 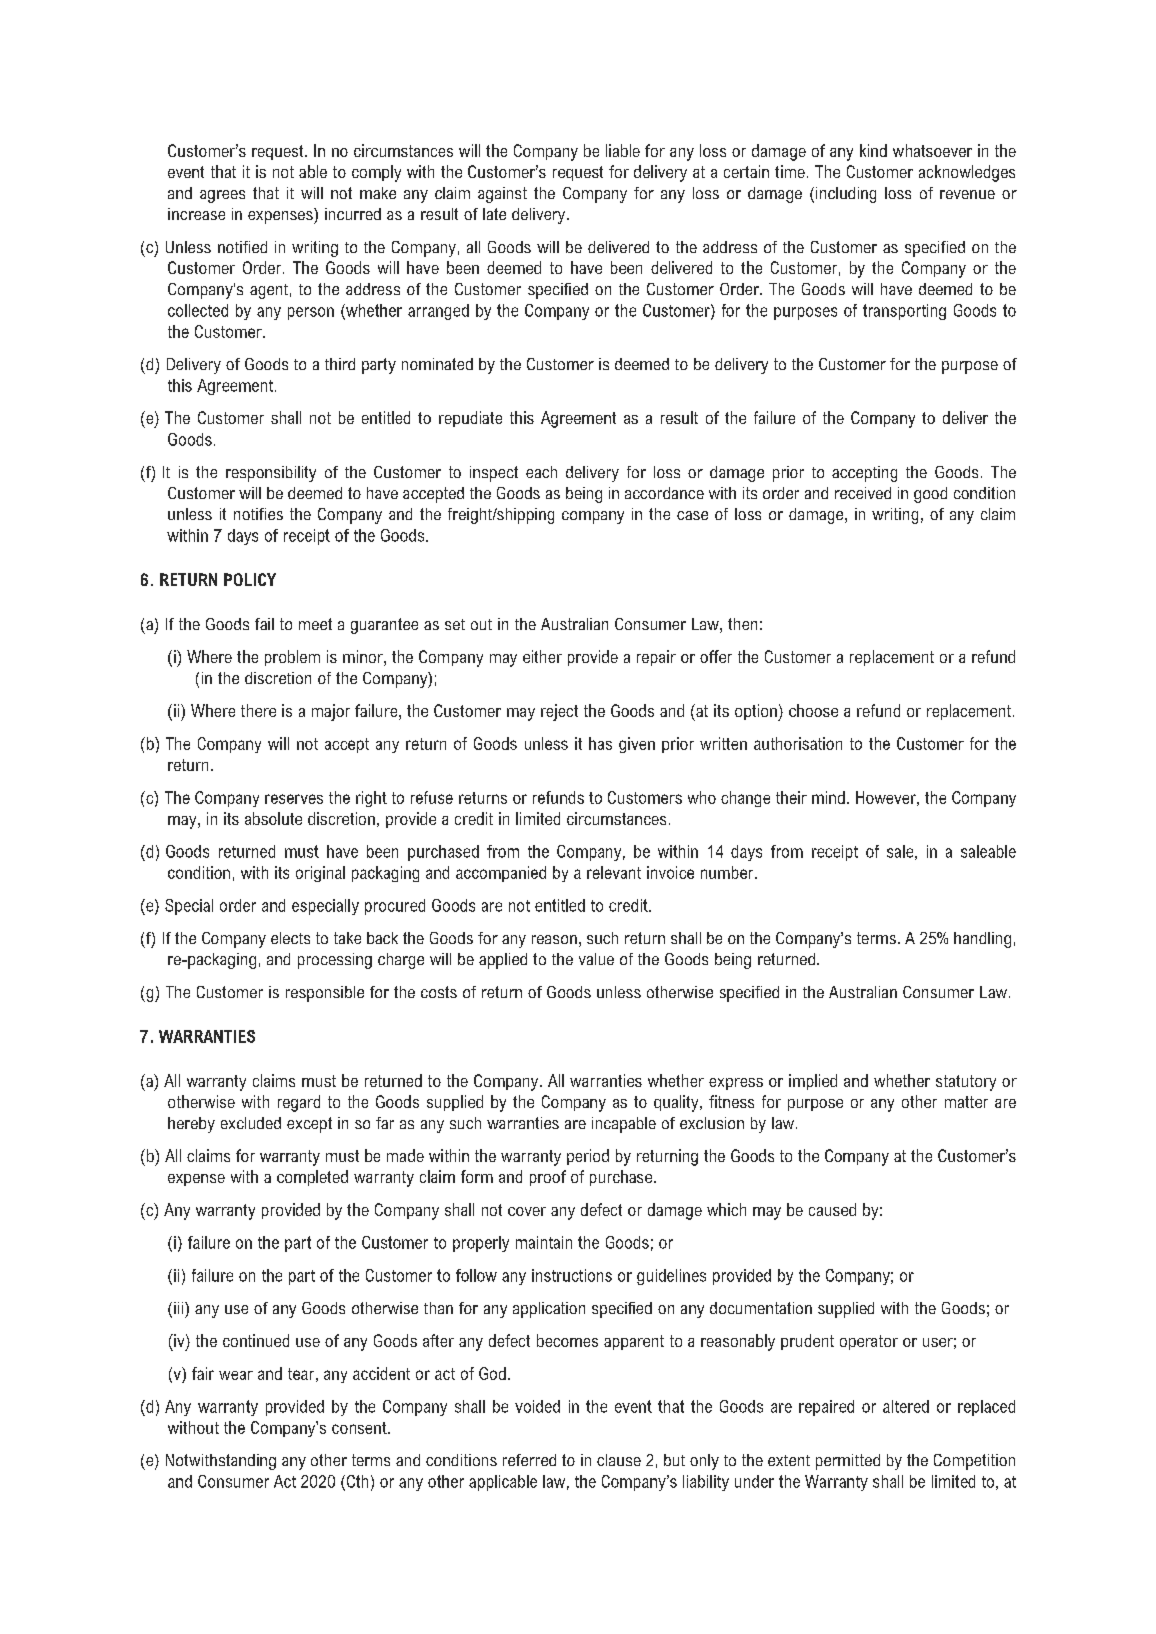 What do you see at coordinates (290, 938) in the screenshot?
I see `elects` at bounding box center [290, 938].
